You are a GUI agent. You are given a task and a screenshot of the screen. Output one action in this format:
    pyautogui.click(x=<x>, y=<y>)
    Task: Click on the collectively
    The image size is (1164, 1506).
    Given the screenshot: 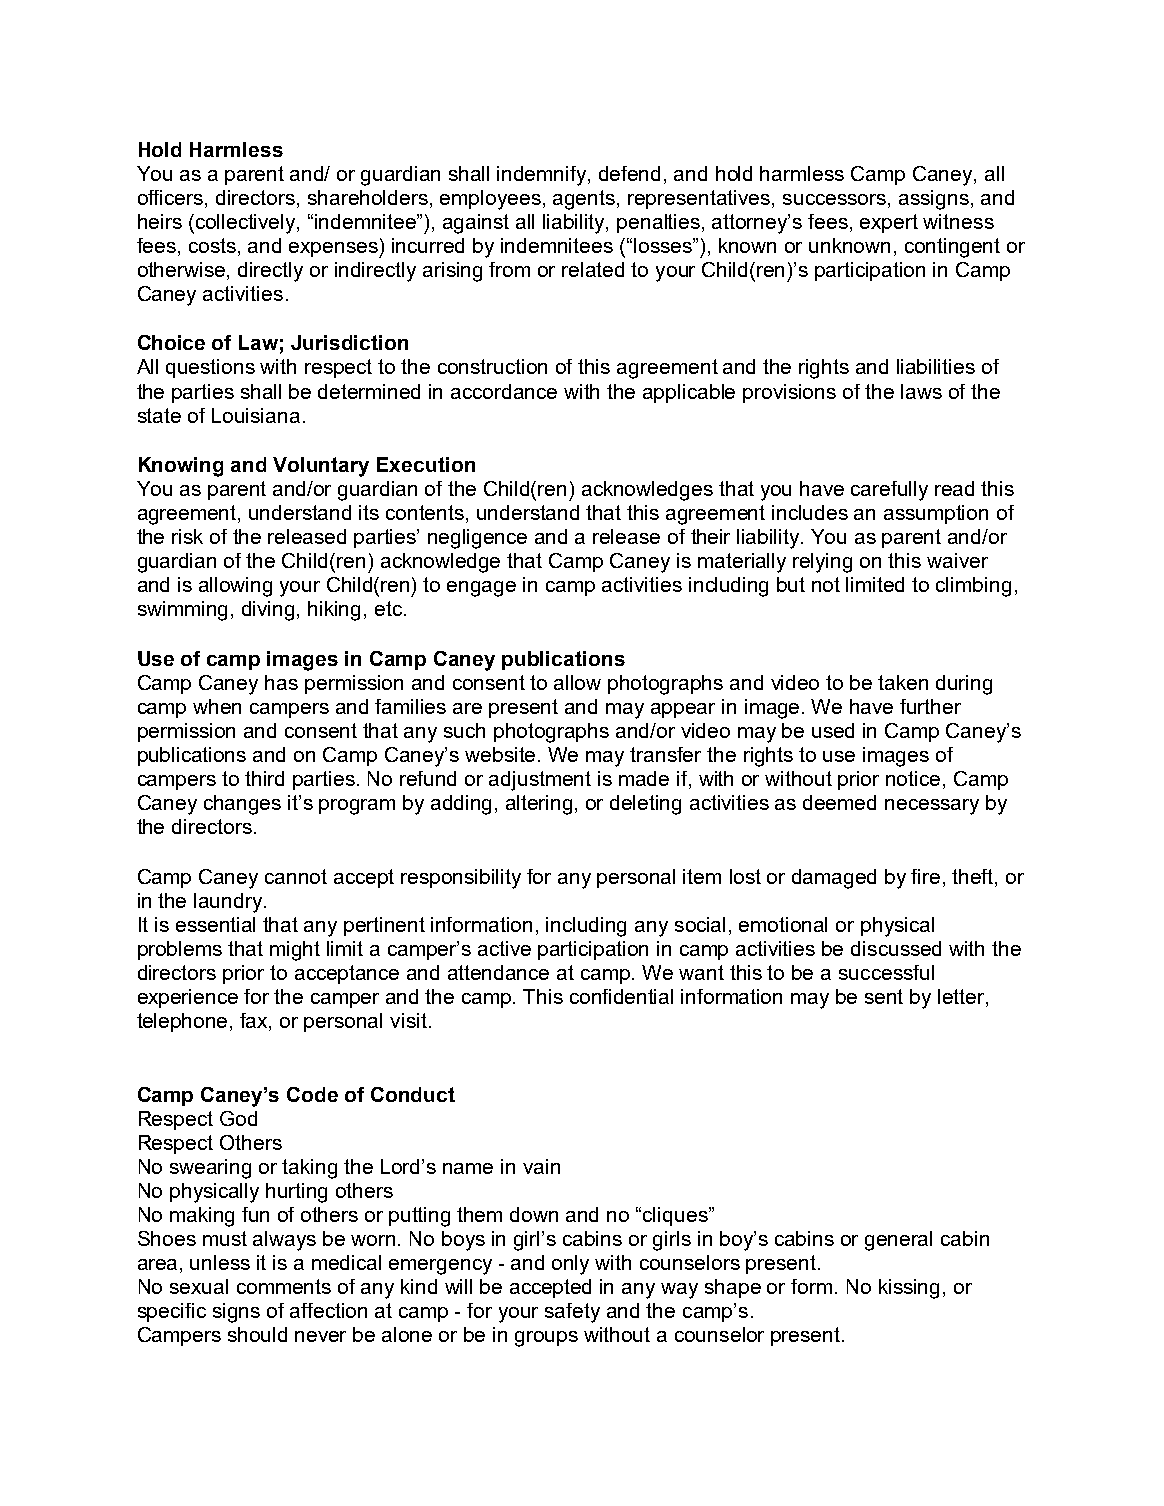 What is the action you would take?
    pyautogui.click(x=245, y=224)
